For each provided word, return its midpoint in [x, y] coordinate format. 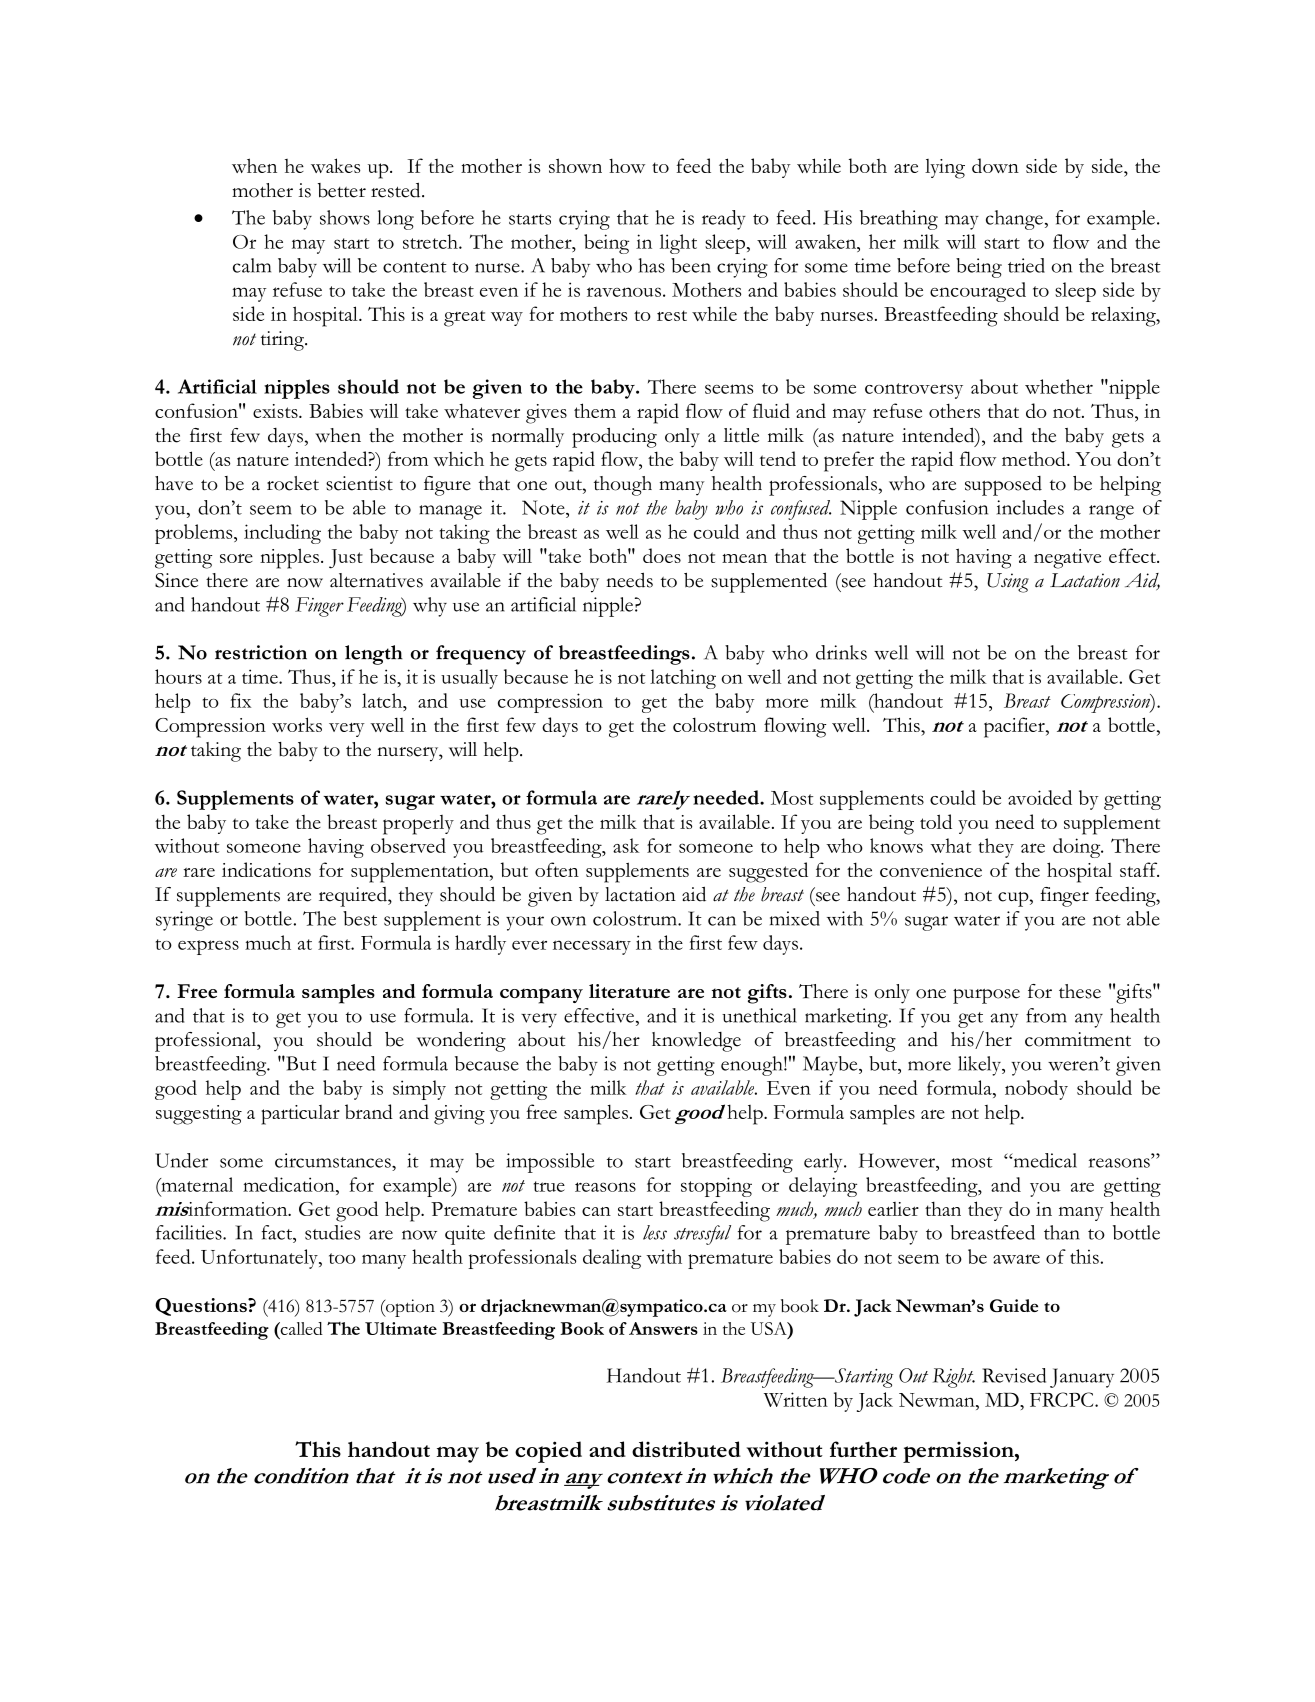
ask [626, 845]
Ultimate [401, 1328]
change [1014, 220]
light [678, 244]
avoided [1040, 797]
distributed [686, 1449]
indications [266, 869]
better [342, 190]
